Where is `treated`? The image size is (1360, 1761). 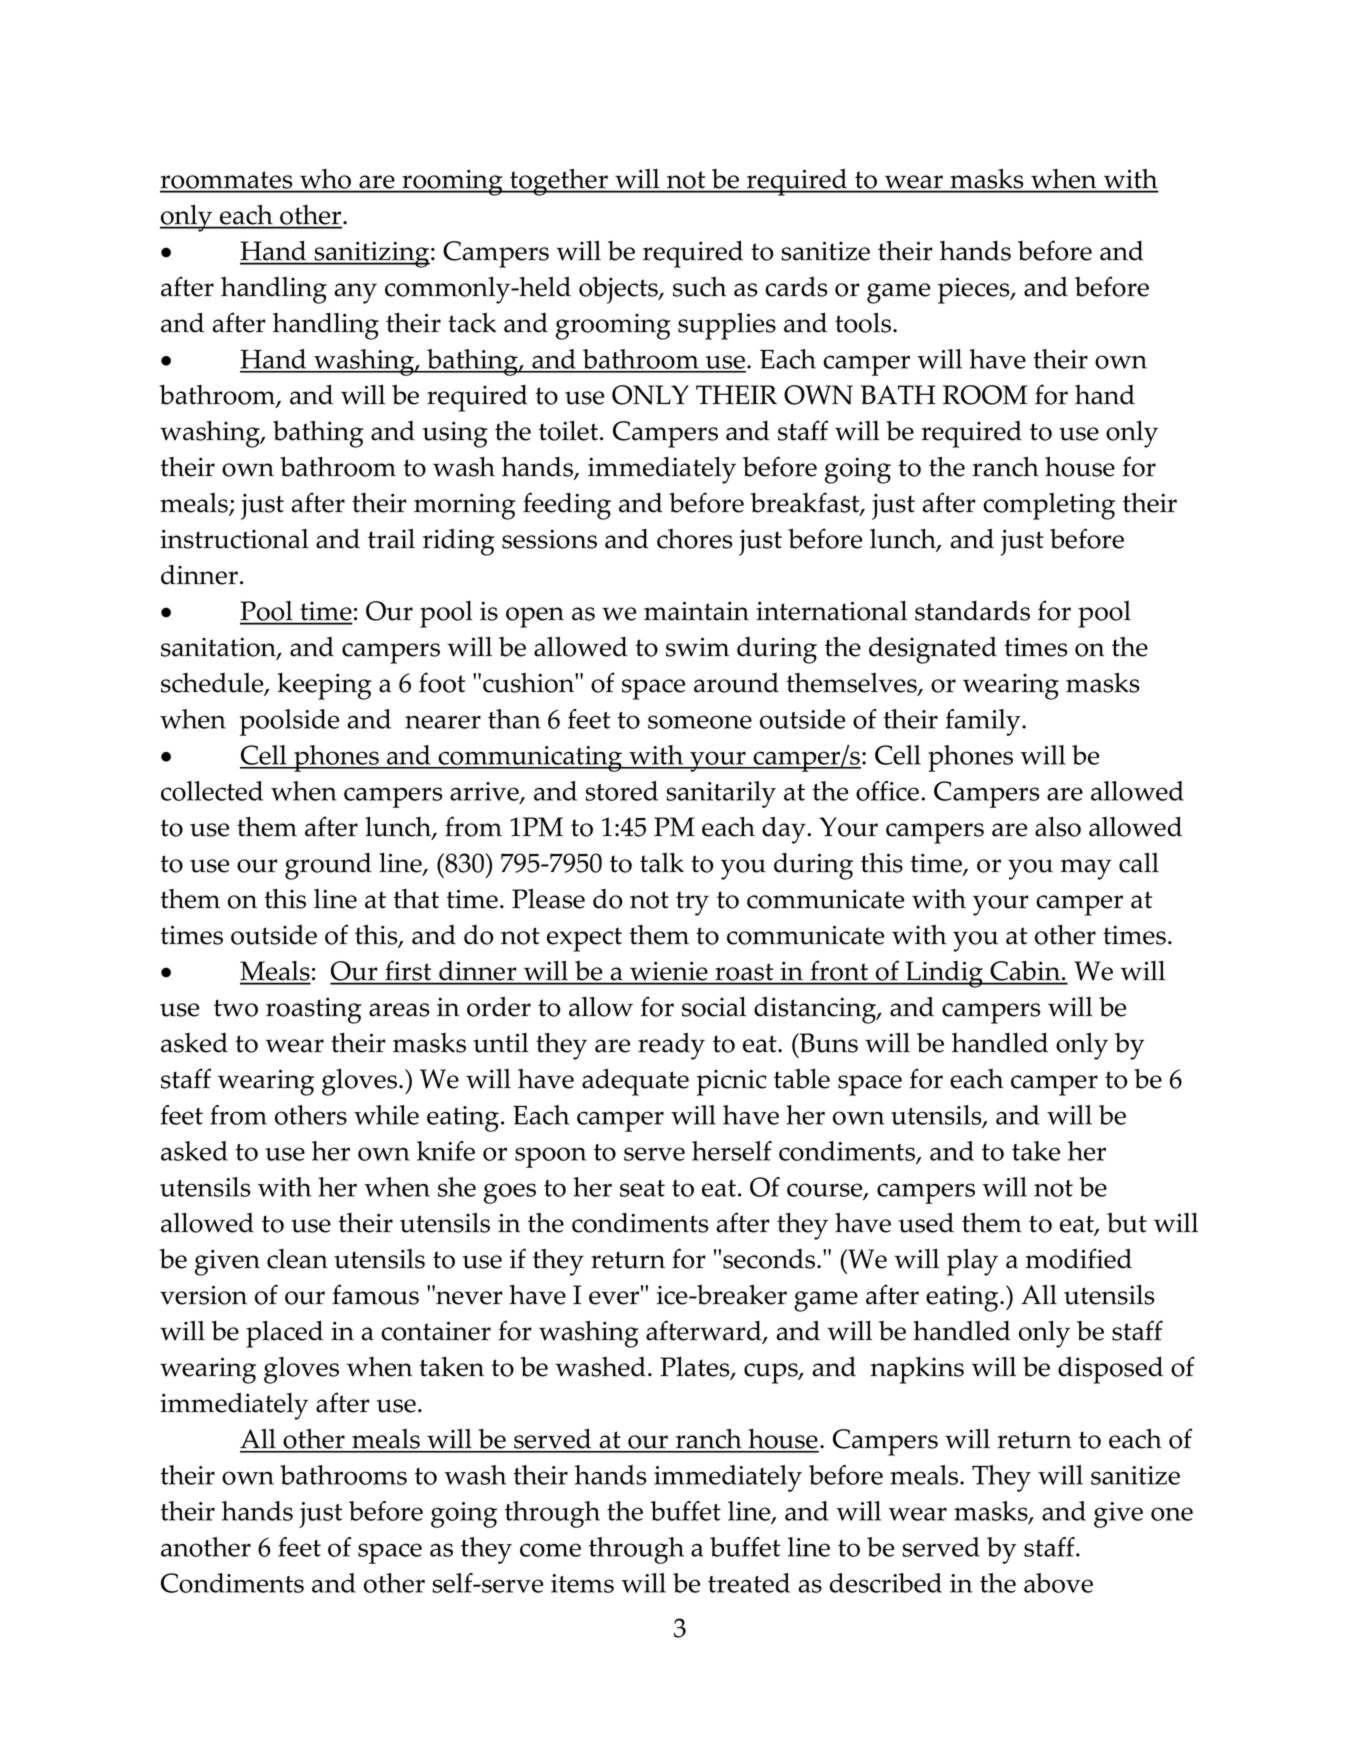 treated is located at coordinates (749, 1583).
